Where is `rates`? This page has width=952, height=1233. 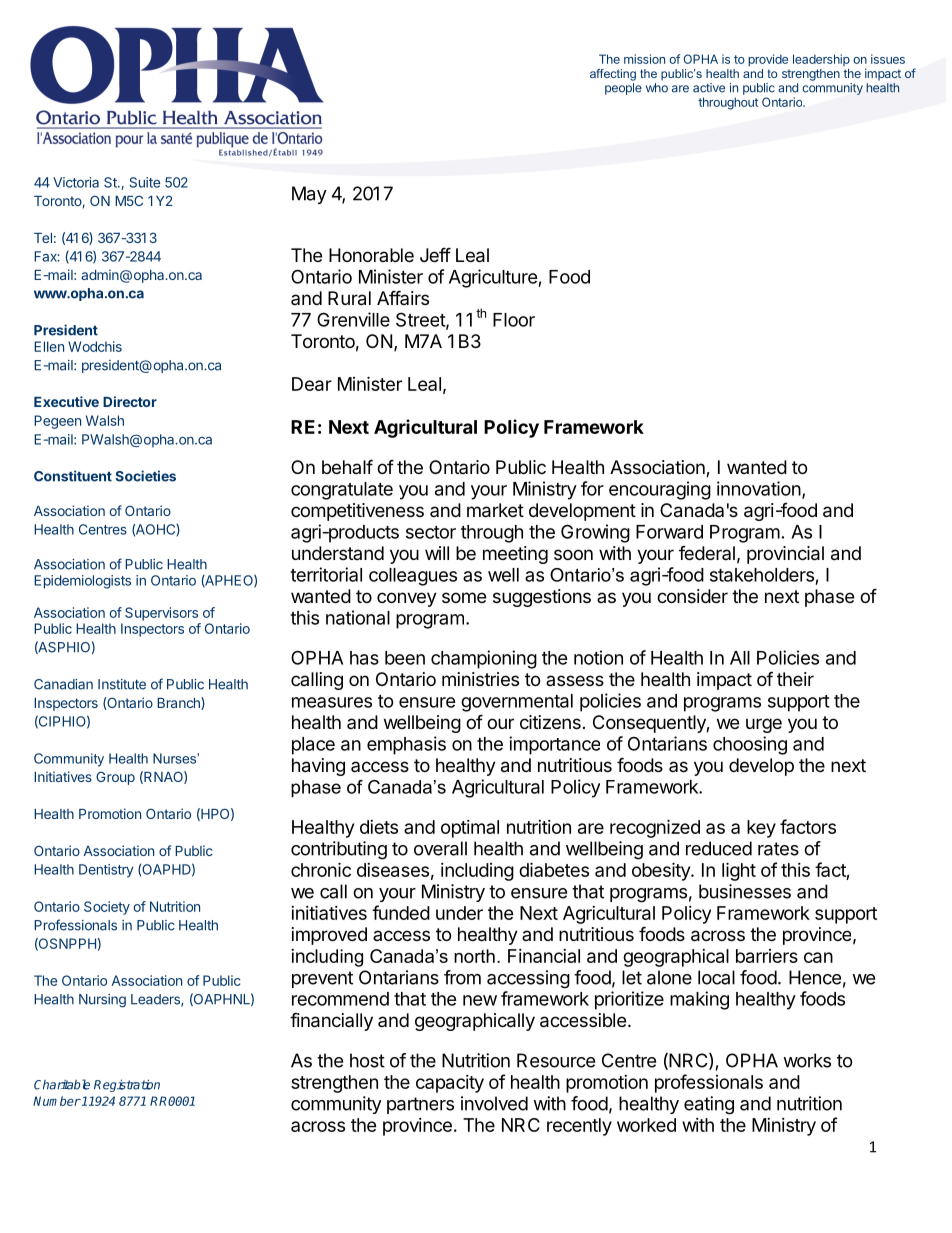 rates is located at coordinates (778, 849).
